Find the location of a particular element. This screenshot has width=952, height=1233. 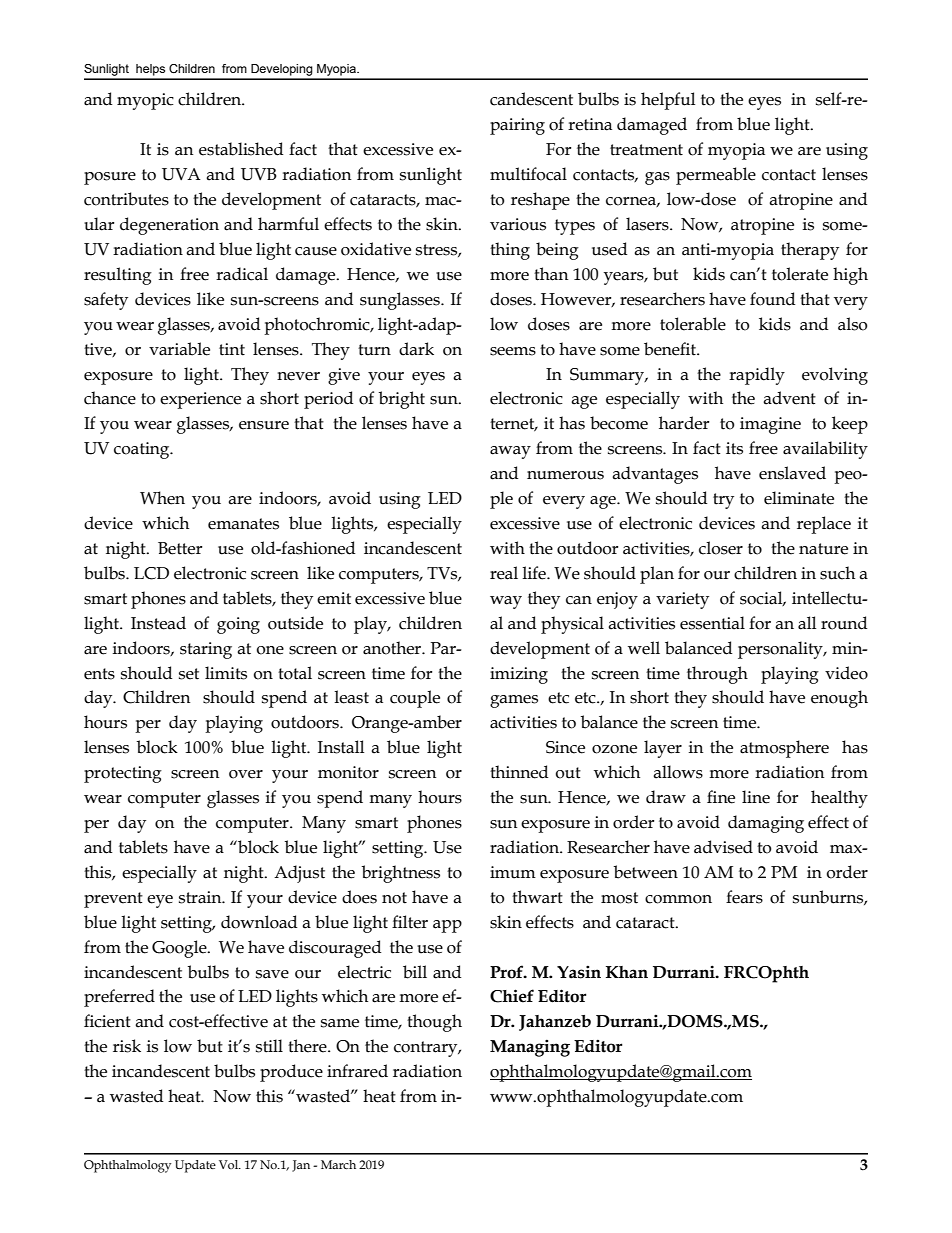

variable is located at coordinates (179, 349).
